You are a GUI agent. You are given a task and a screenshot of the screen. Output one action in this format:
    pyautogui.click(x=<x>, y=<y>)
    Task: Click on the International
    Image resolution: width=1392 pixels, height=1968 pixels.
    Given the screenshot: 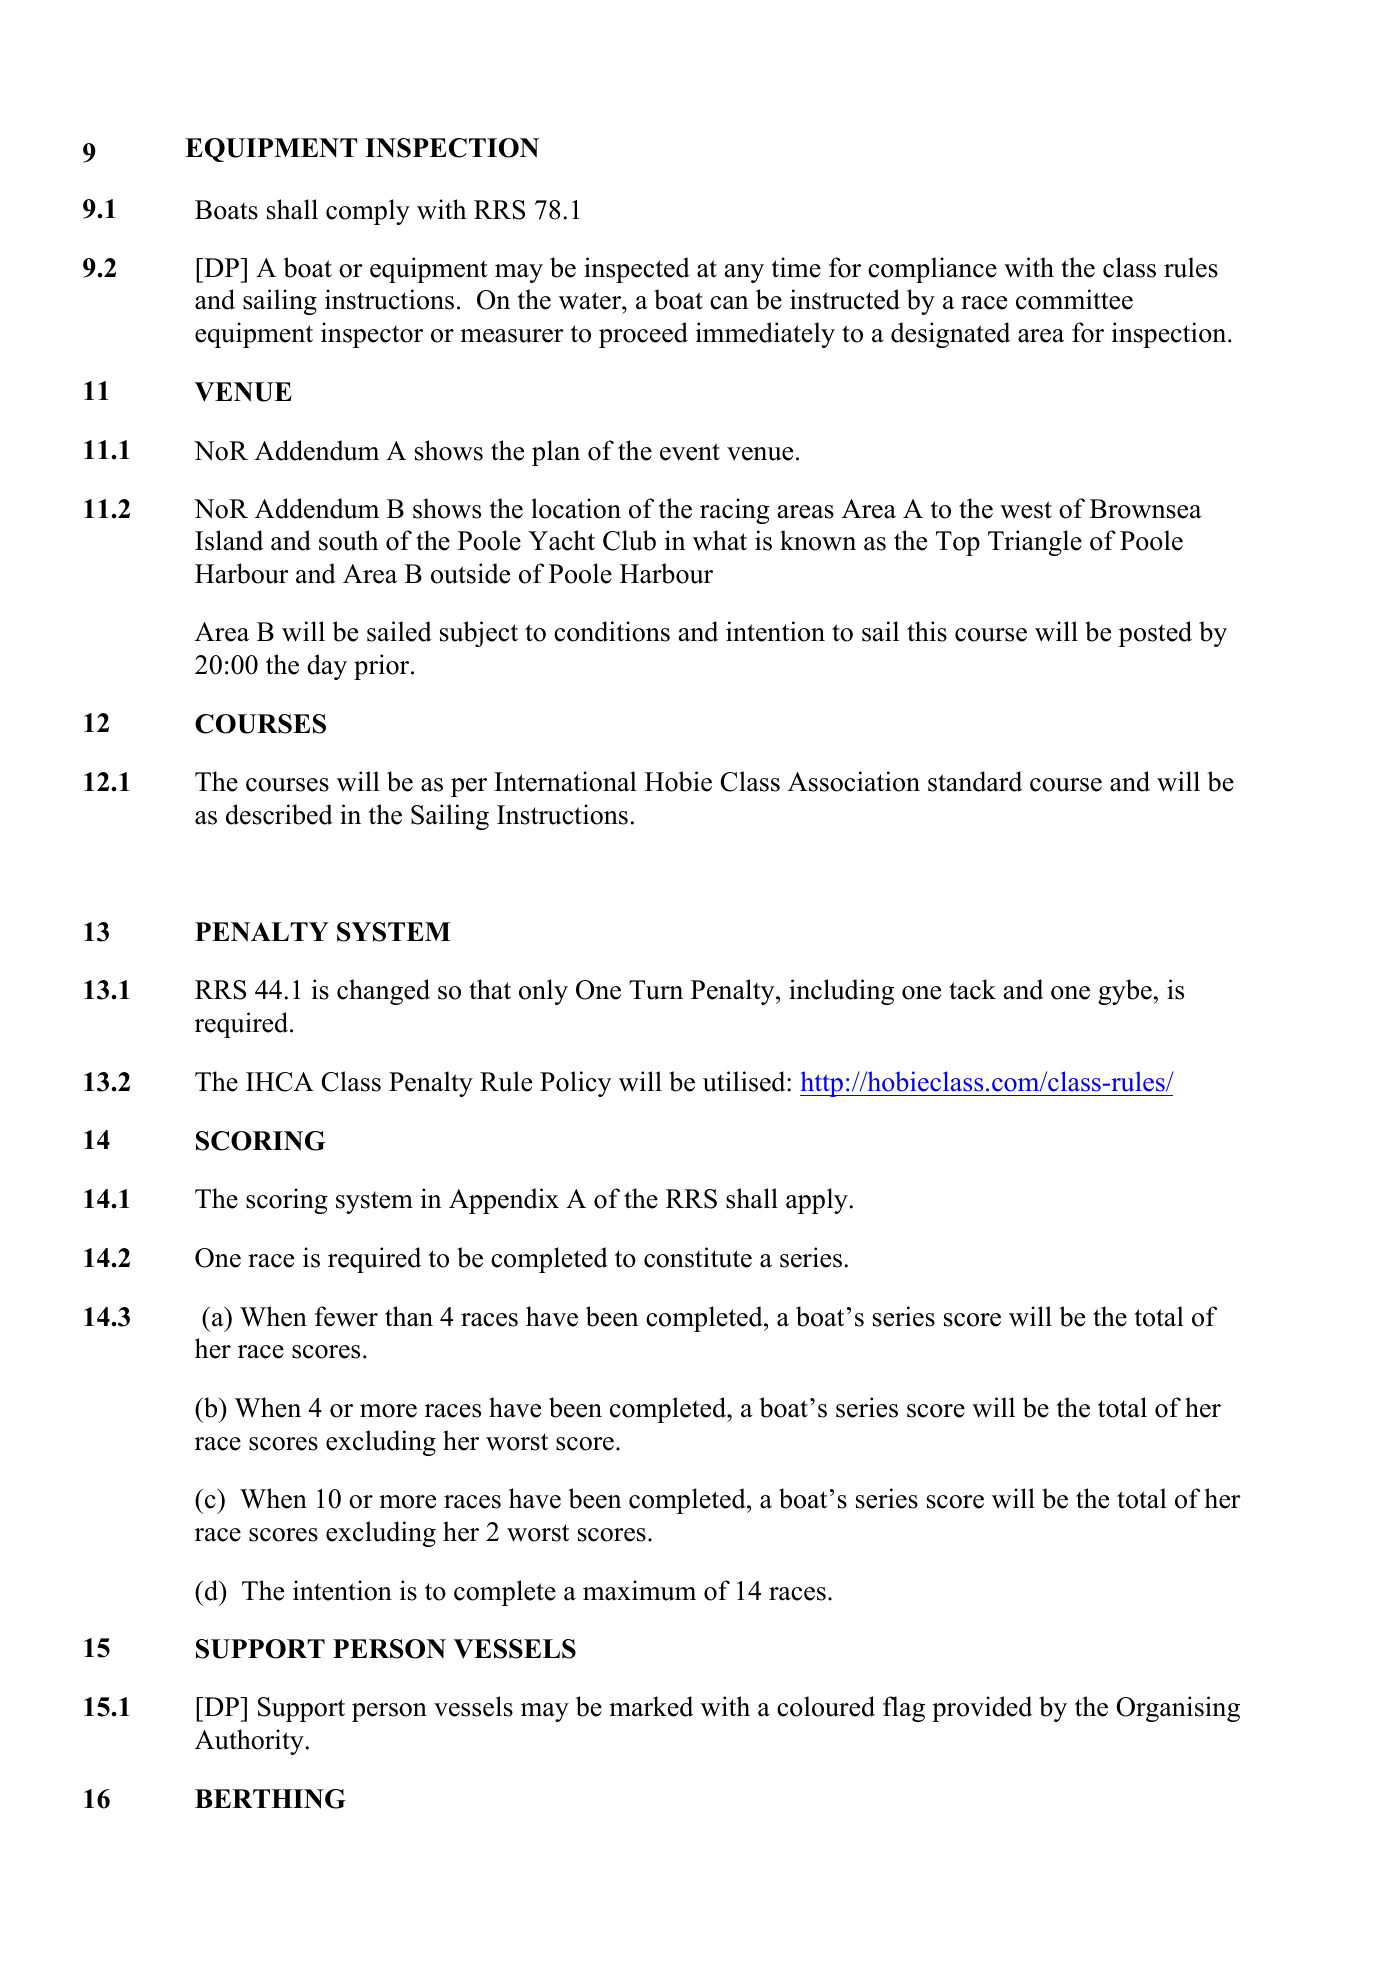 What is the action you would take?
    pyautogui.click(x=565, y=781)
